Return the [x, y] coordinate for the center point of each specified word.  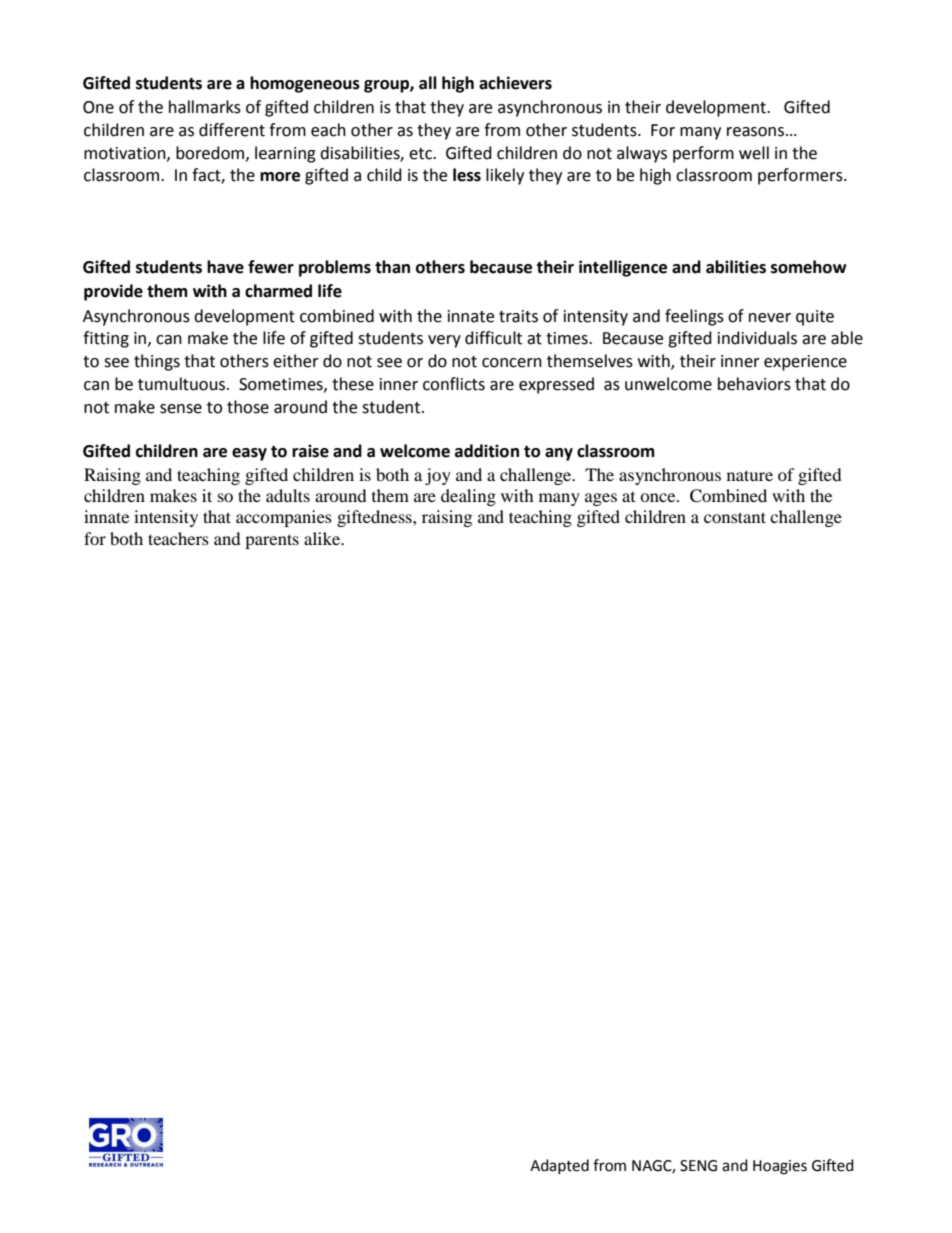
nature [750, 475]
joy [438, 476]
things [157, 362]
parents [272, 541]
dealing [468, 497]
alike [323, 538]
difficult [493, 338]
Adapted [559, 1166]
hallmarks [205, 107]
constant [735, 517]
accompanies [284, 518]
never [770, 318]
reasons [757, 132]
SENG [698, 1166]
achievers [515, 83]
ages [601, 499]
